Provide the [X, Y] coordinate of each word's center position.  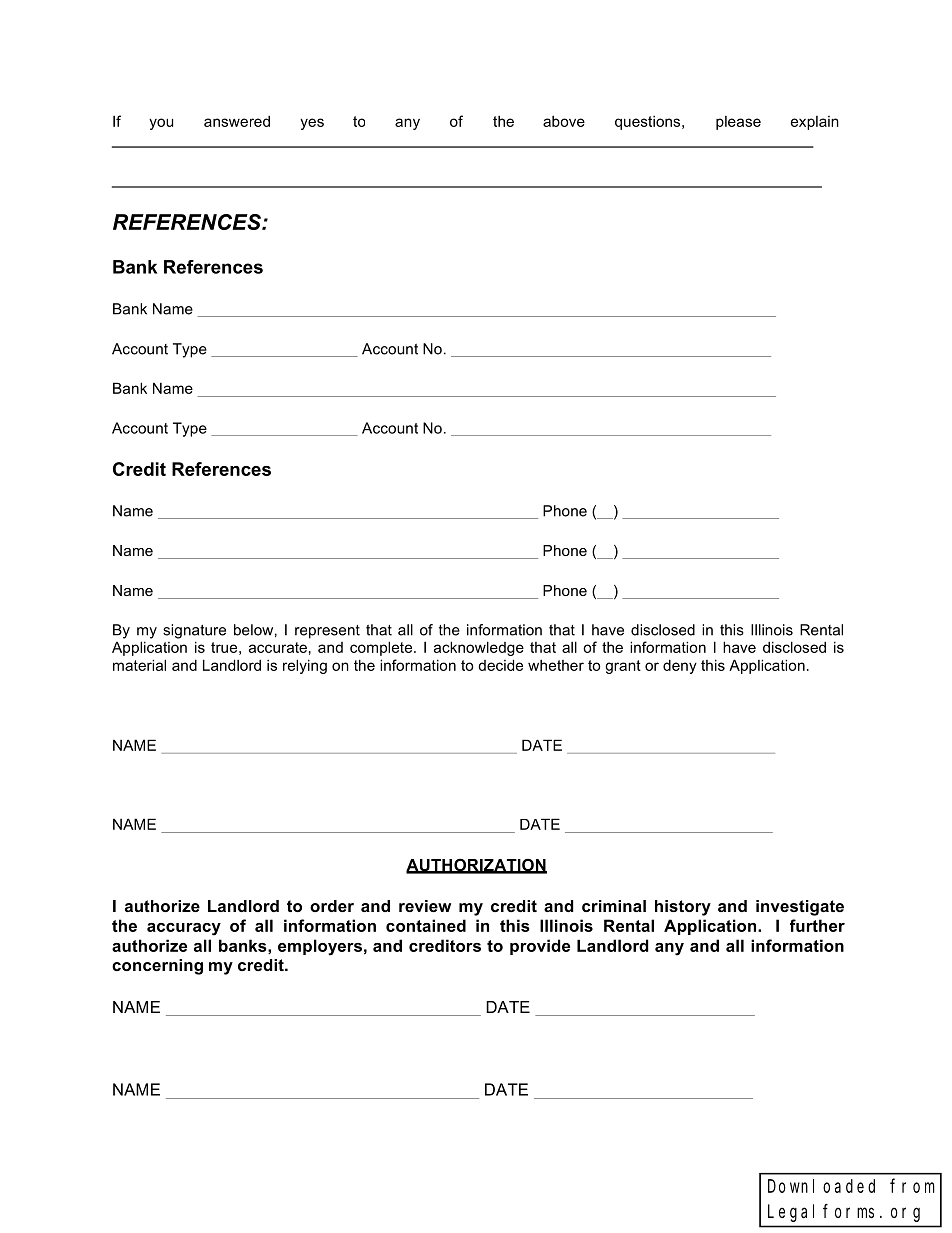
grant [623, 667]
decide [500, 665]
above [564, 121]
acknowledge [479, 648]
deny [680, 666]
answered [237, 121]
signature [194, 631]
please [738, 123]
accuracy [184, 929]
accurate [278, 647]
